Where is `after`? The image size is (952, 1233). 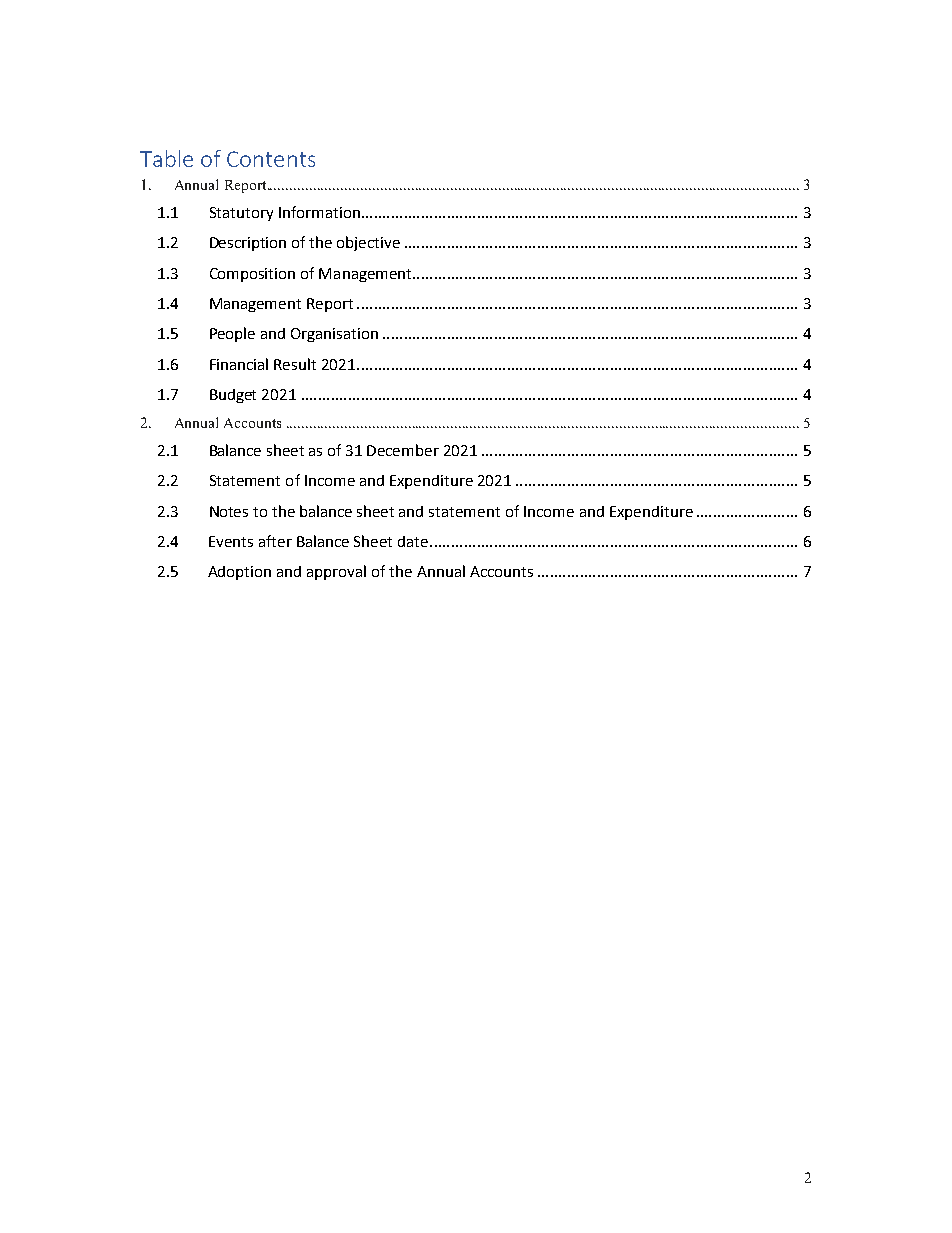 after is located at coordinates (275, 541).
